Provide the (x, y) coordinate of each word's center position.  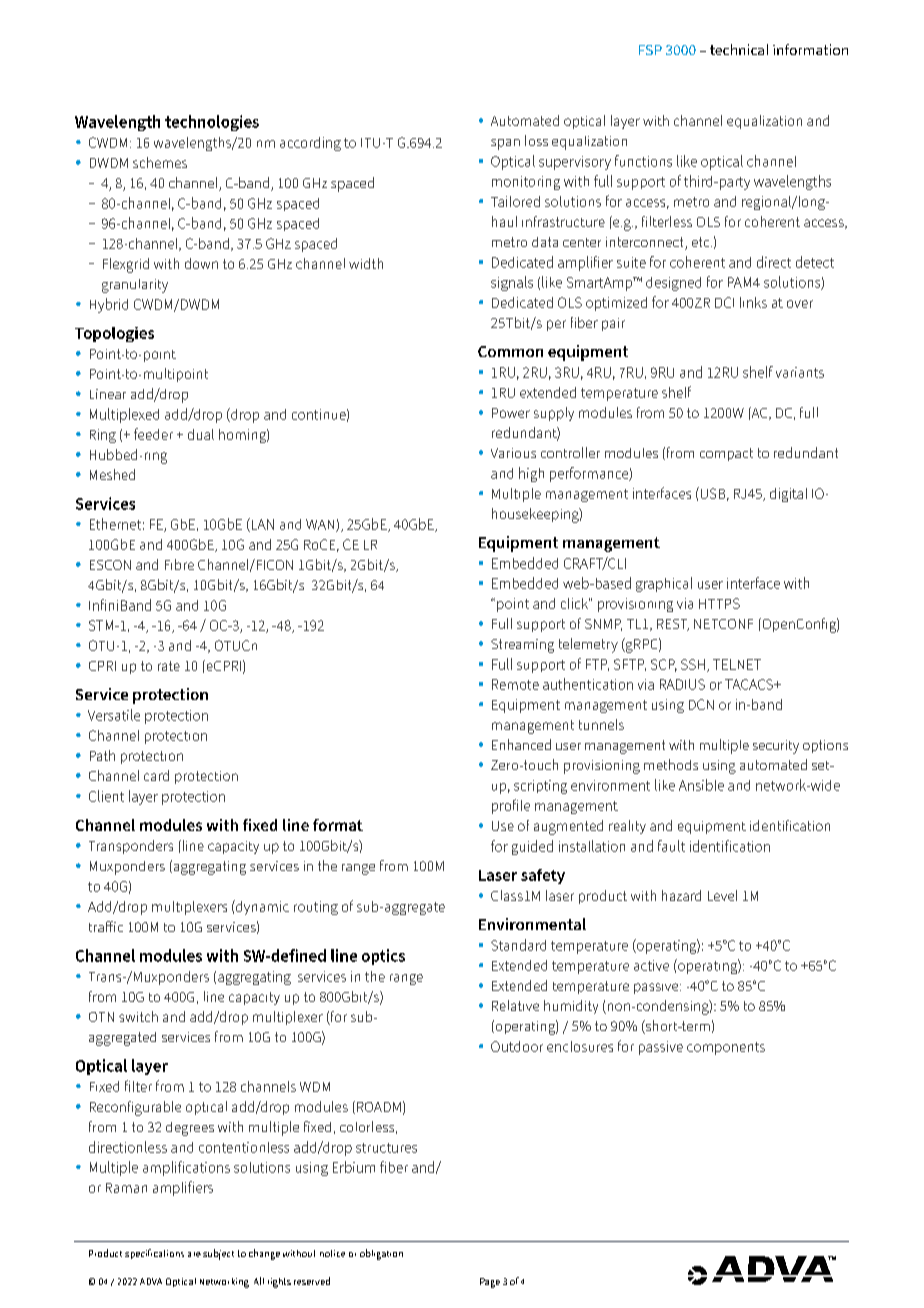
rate (169, 666)
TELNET (737, 664)
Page (490, 1283)
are (194, 1254)
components (726, 1048)
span (505, 144)
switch (138, 1016)
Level (722, 895)
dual (201, 434)
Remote (515, 684)
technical (739, 49)
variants (800, 372)
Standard (518, 945)
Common (510, 351)
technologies (212, 123)
